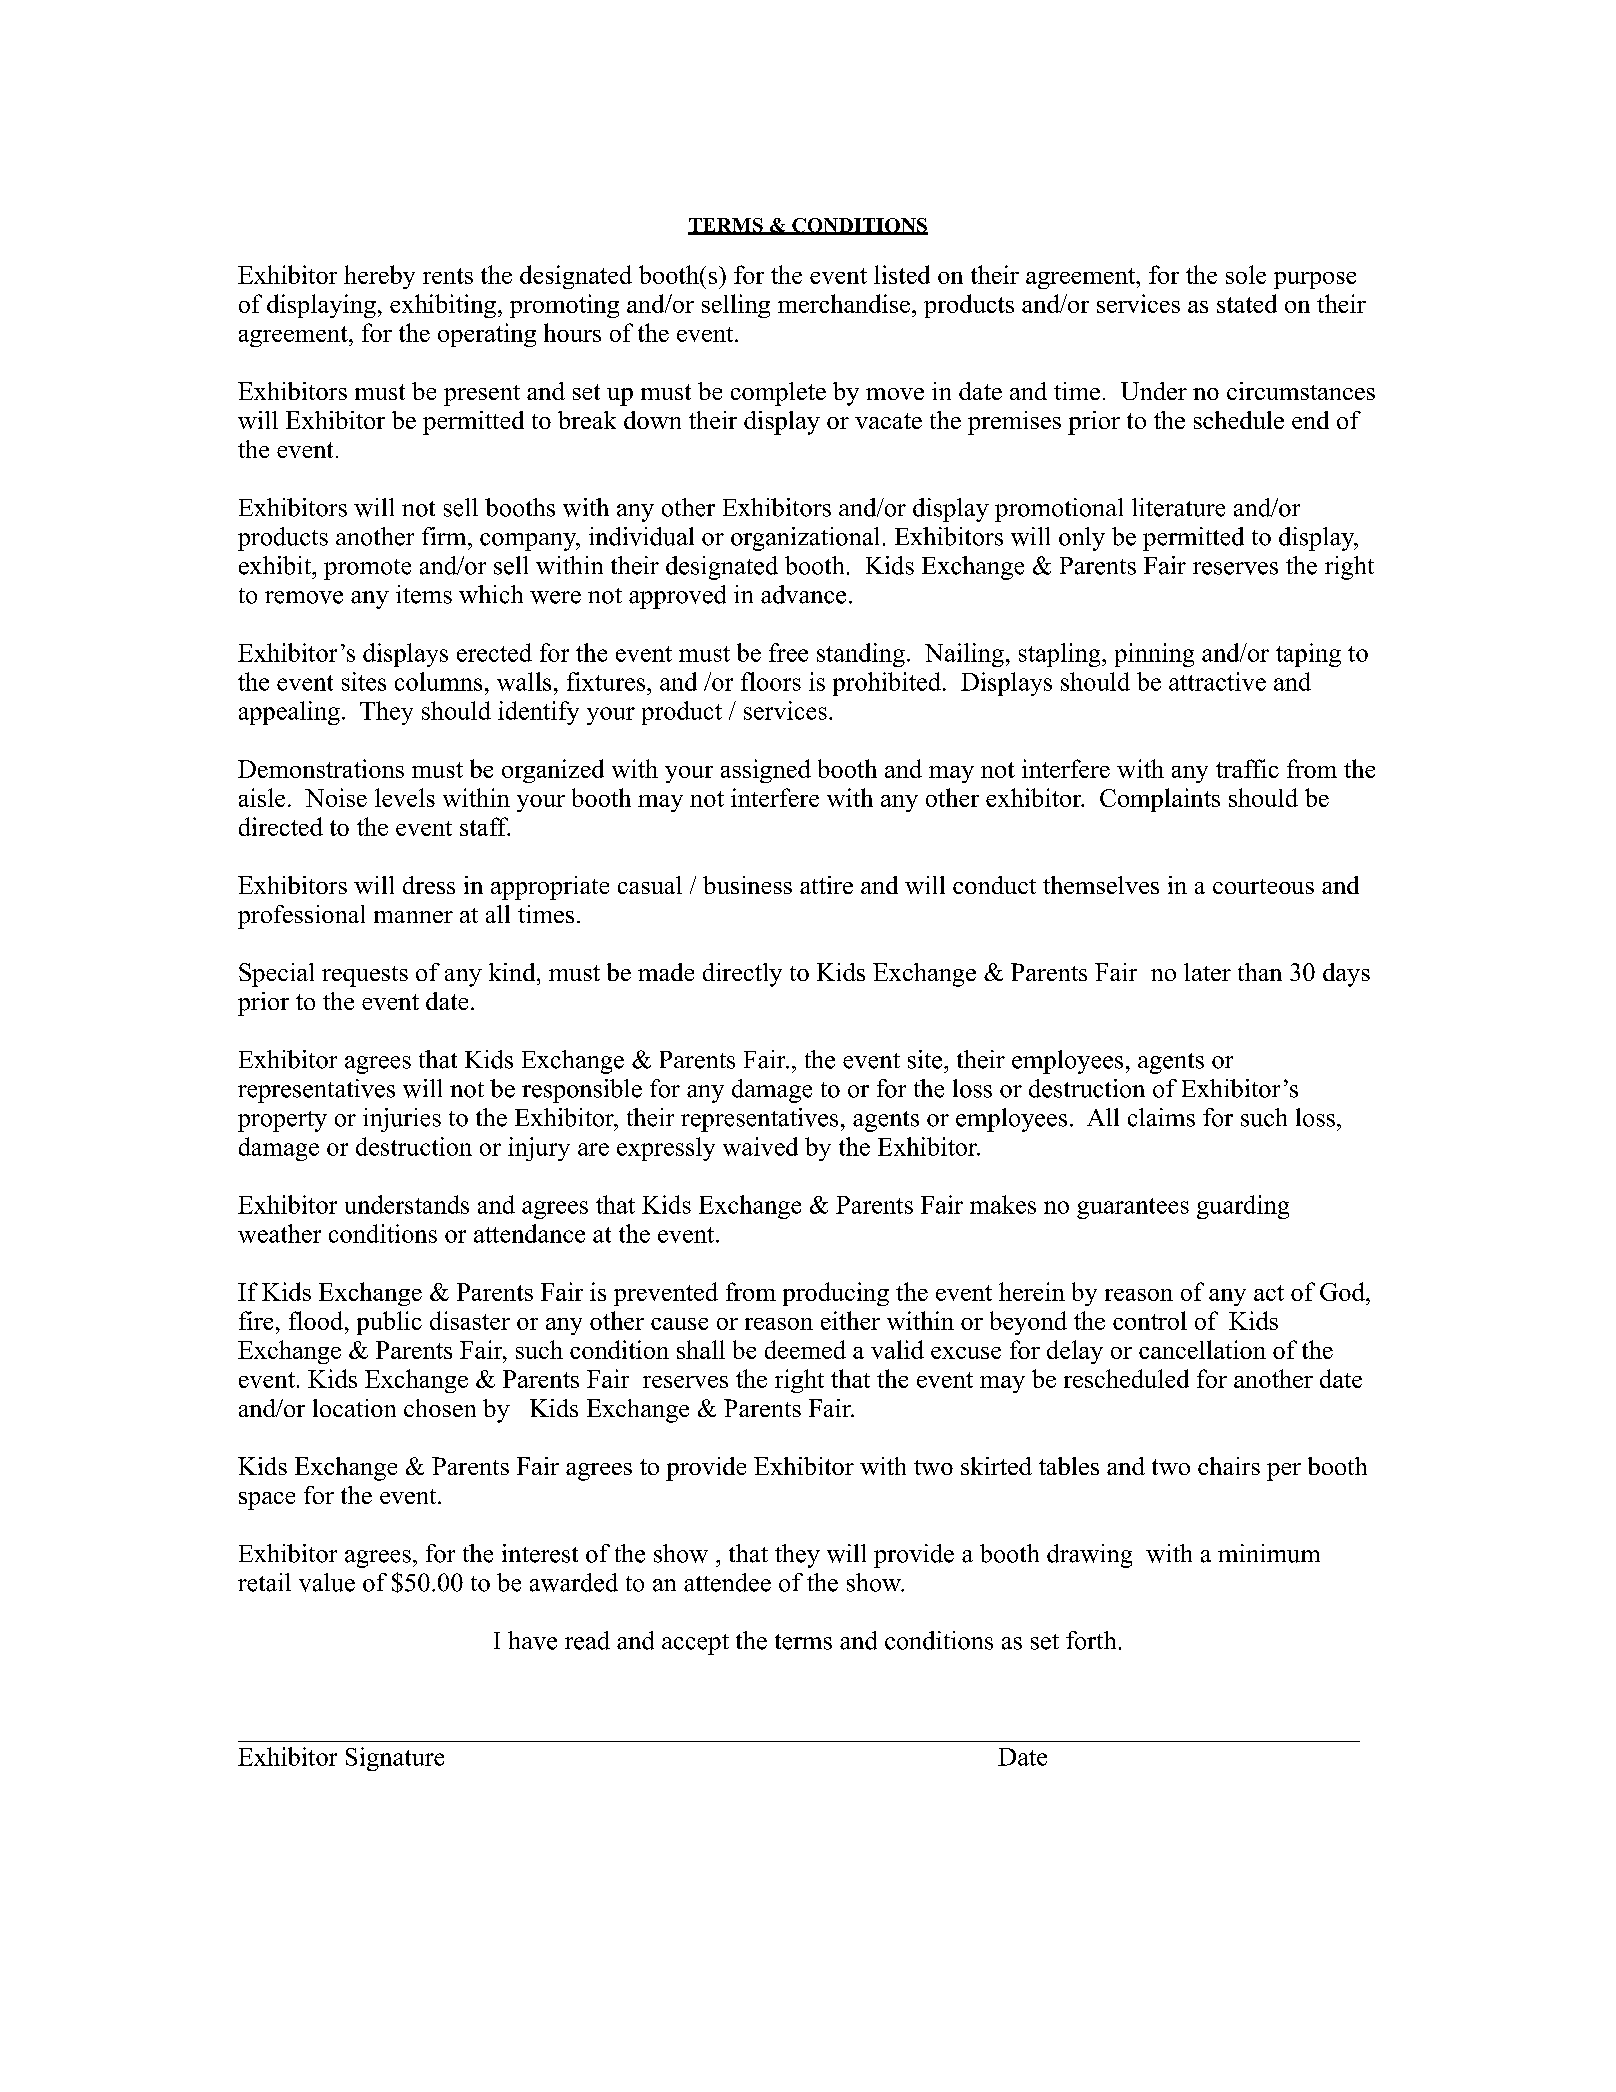 This screenshot has height=2092, width=1616. I want to click on public, so click(389, 1323).
